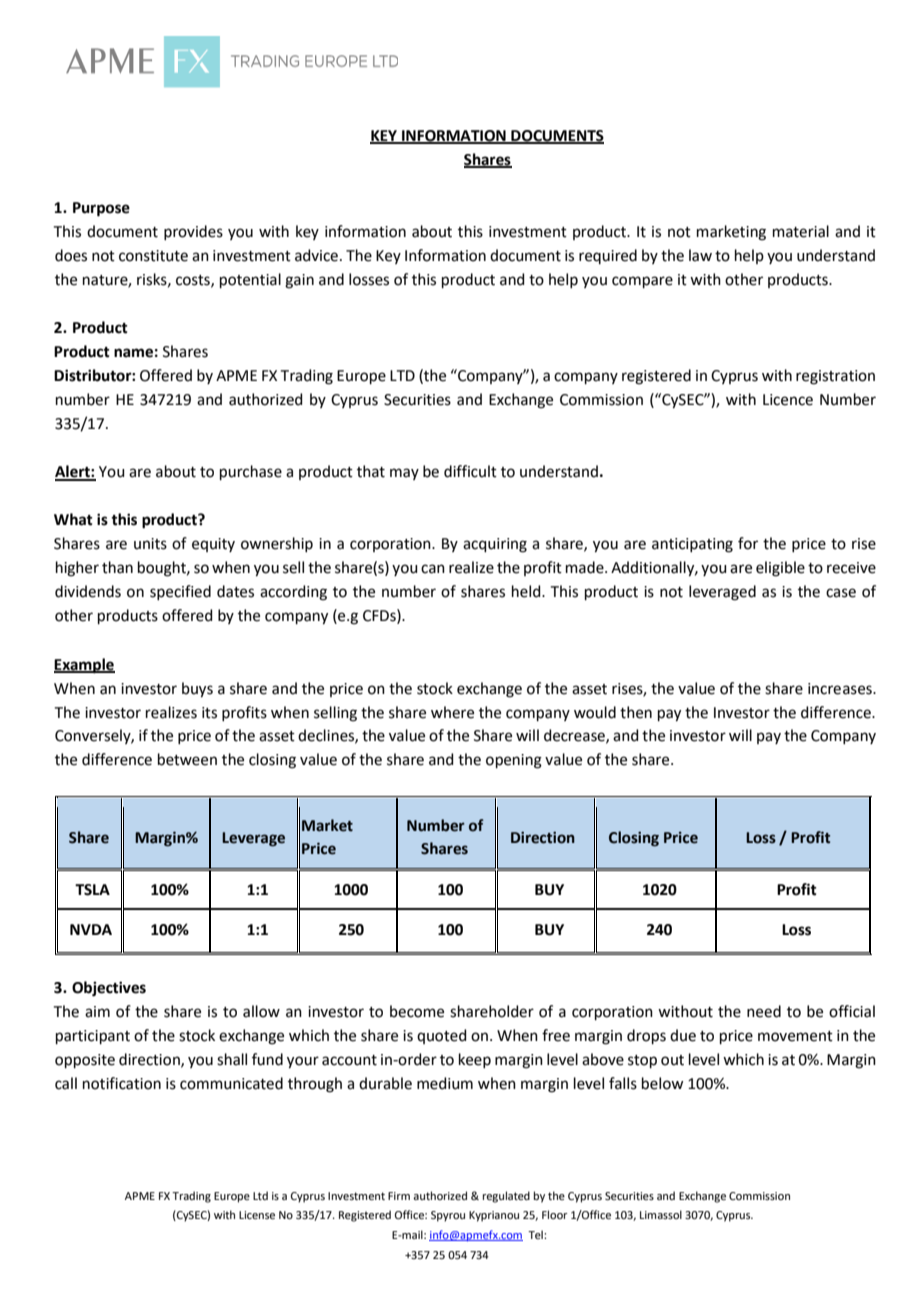  What do you see at coordinates (197, 690) in the document?
I see `buys` at bounding box center [197, 690].
